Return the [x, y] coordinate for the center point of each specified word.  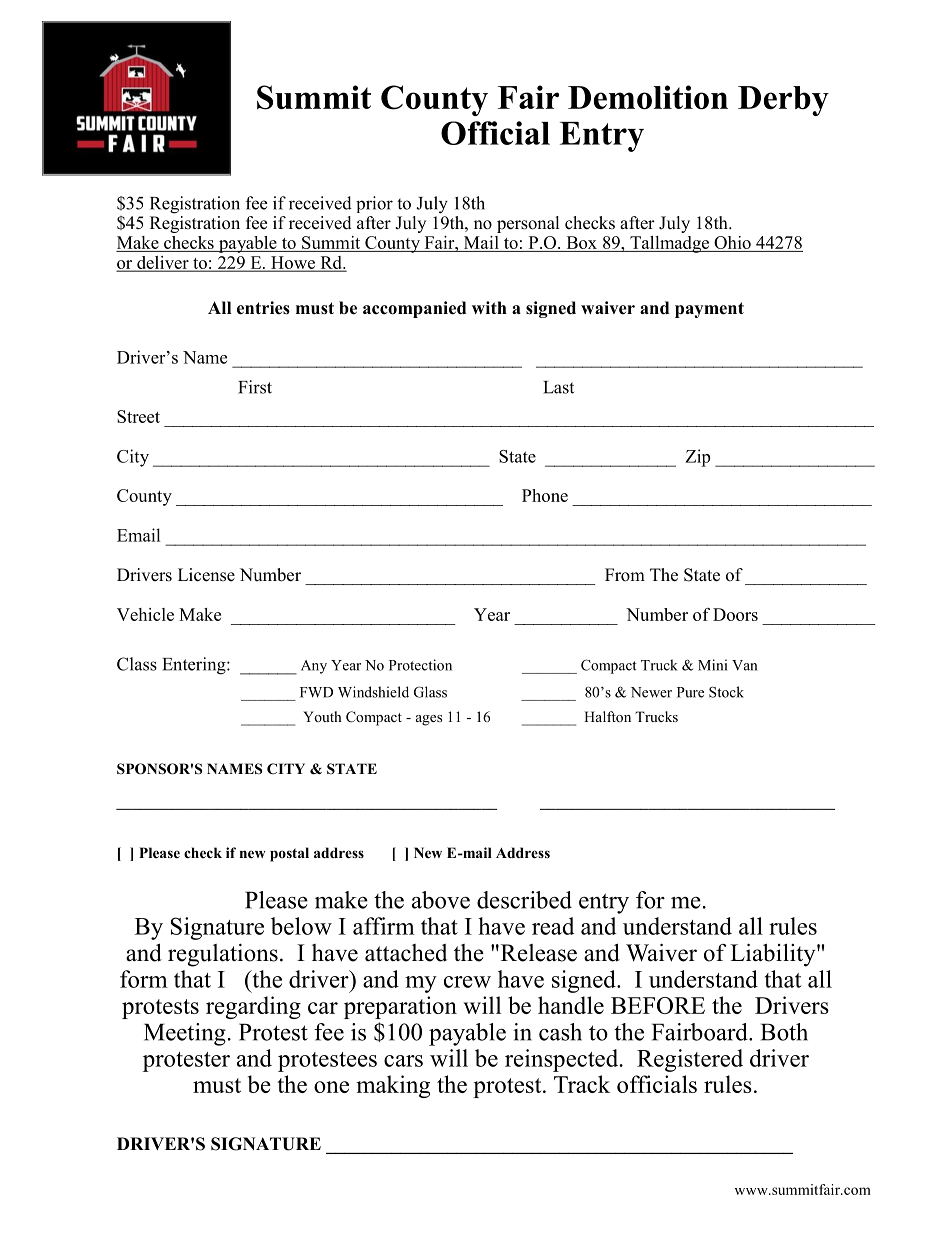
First [255, 387]
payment [709, 310]
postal [289, 854]
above [441, 900]
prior [374, 204]
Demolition [648, 97]
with [489, 307]
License [206, 575]
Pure [690, 692]
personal [528, 224]
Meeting [185, 1034]
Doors [735, 614]
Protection [420, 665]
